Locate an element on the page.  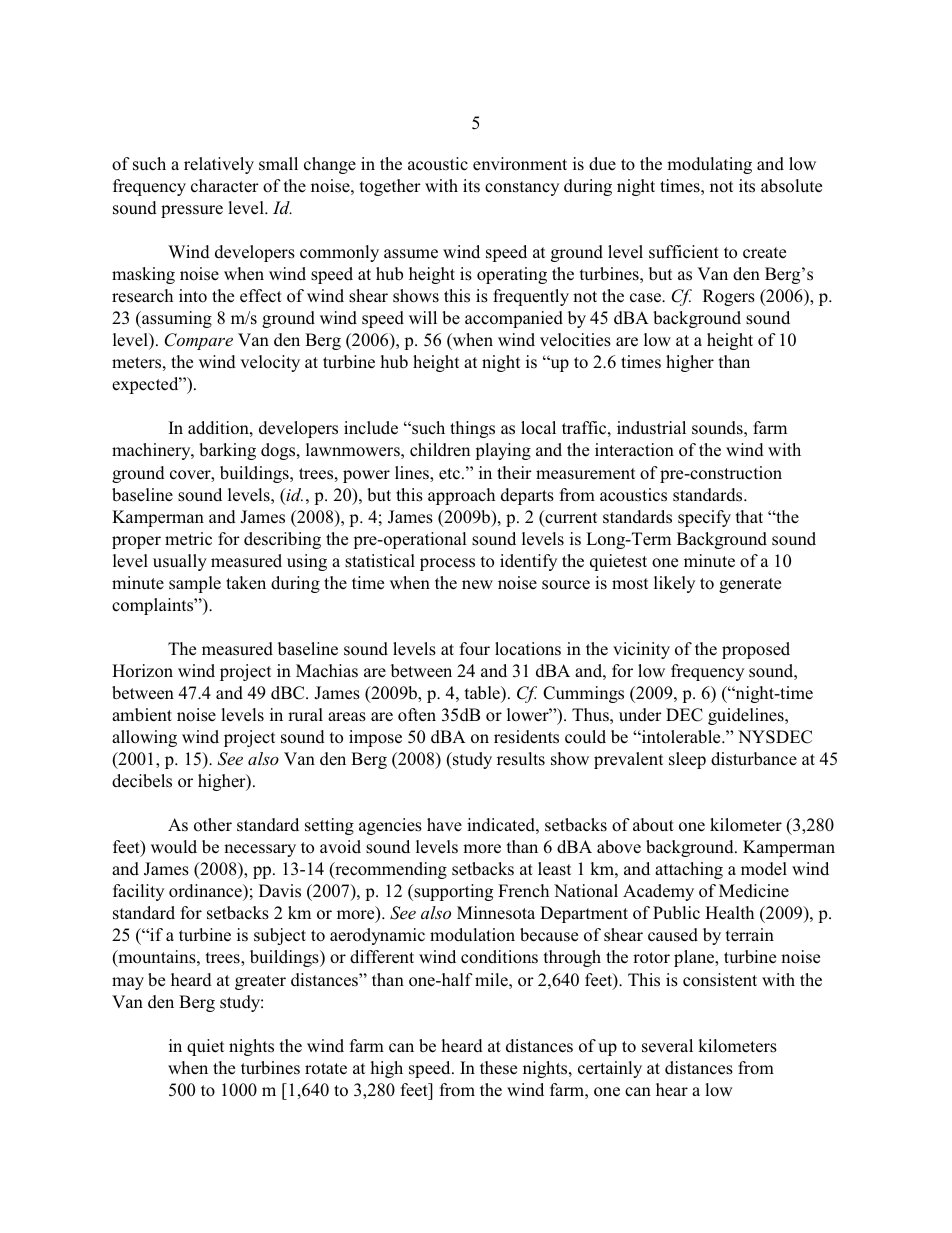
constancy is located at coordinates (522, 188).
